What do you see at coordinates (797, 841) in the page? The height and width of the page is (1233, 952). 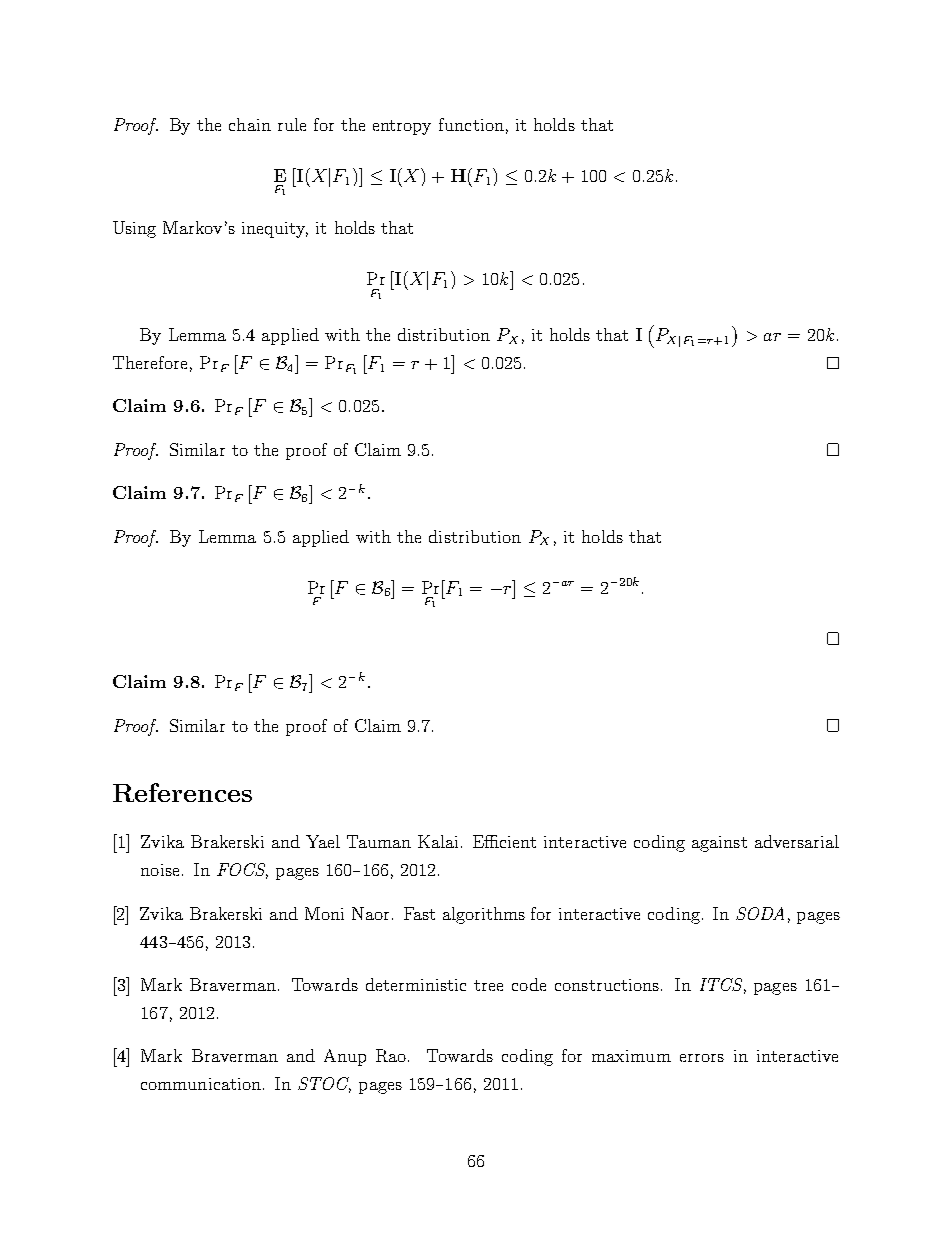 I see `adversarial` at bounding box center [797, 841].
